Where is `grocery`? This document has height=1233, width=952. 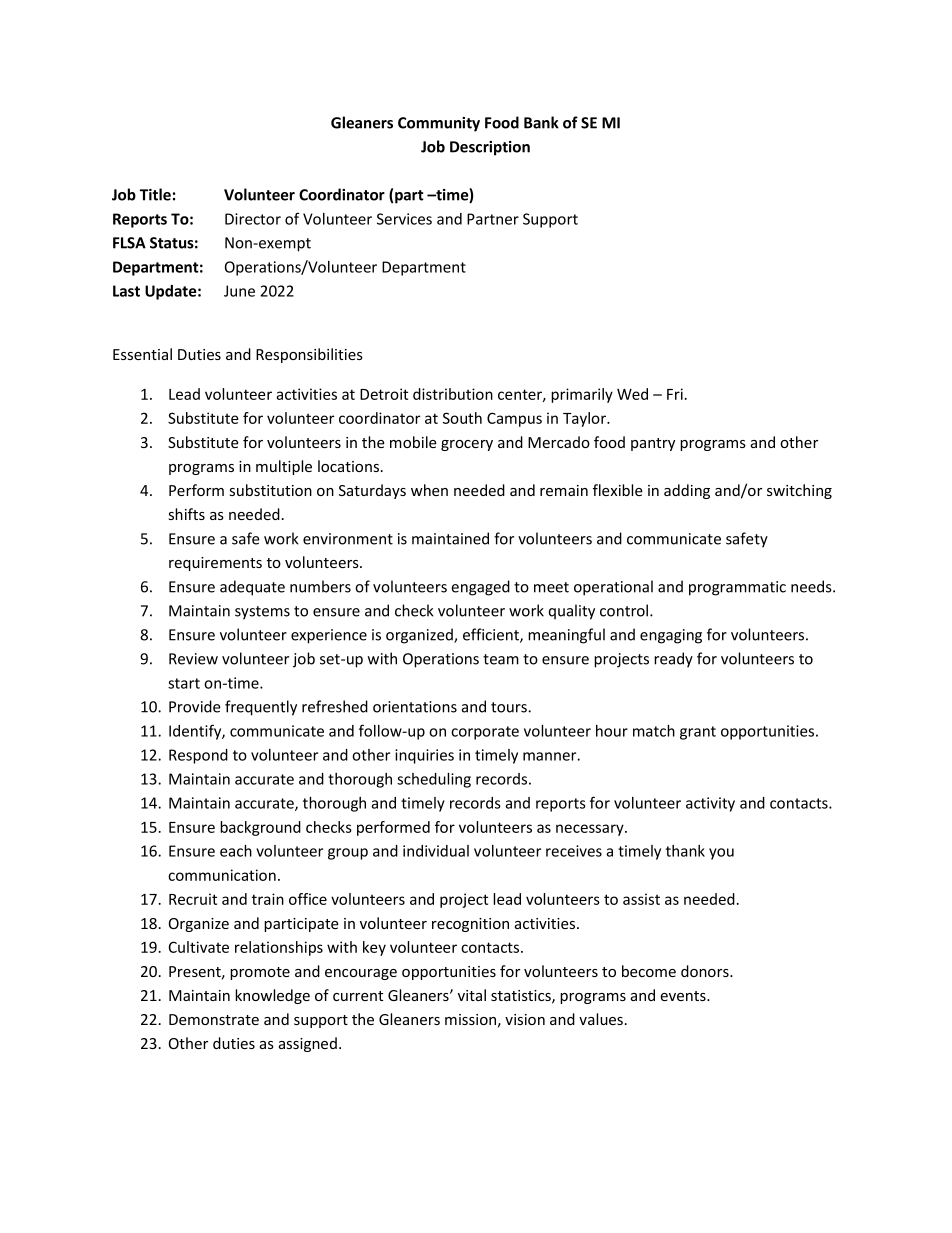 grocery is located at coordinates (467, 445).
